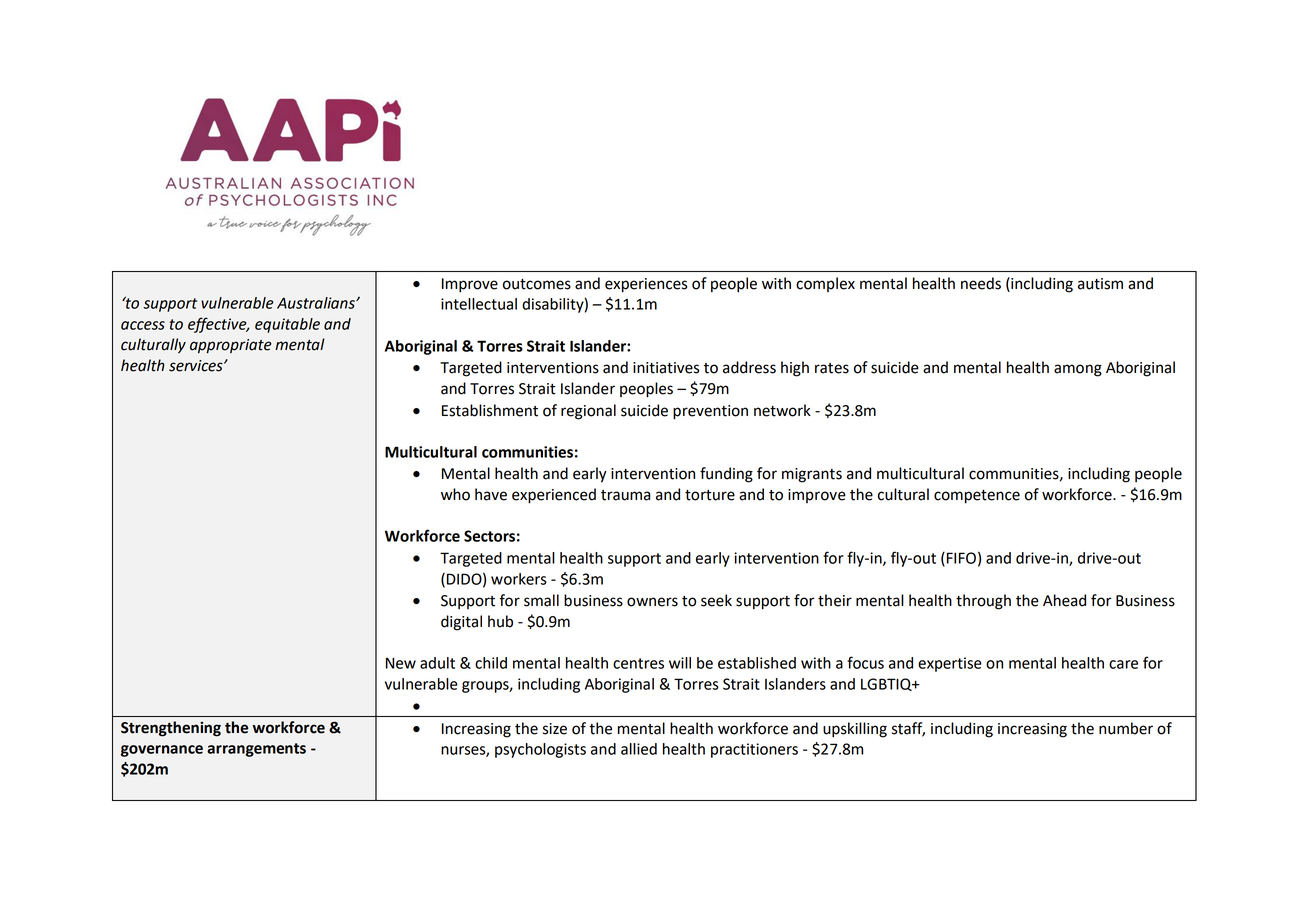  What do you see at coordinates (1126, 728) in the screenshot?
I see `number` at bounding box center [1126, 728].
